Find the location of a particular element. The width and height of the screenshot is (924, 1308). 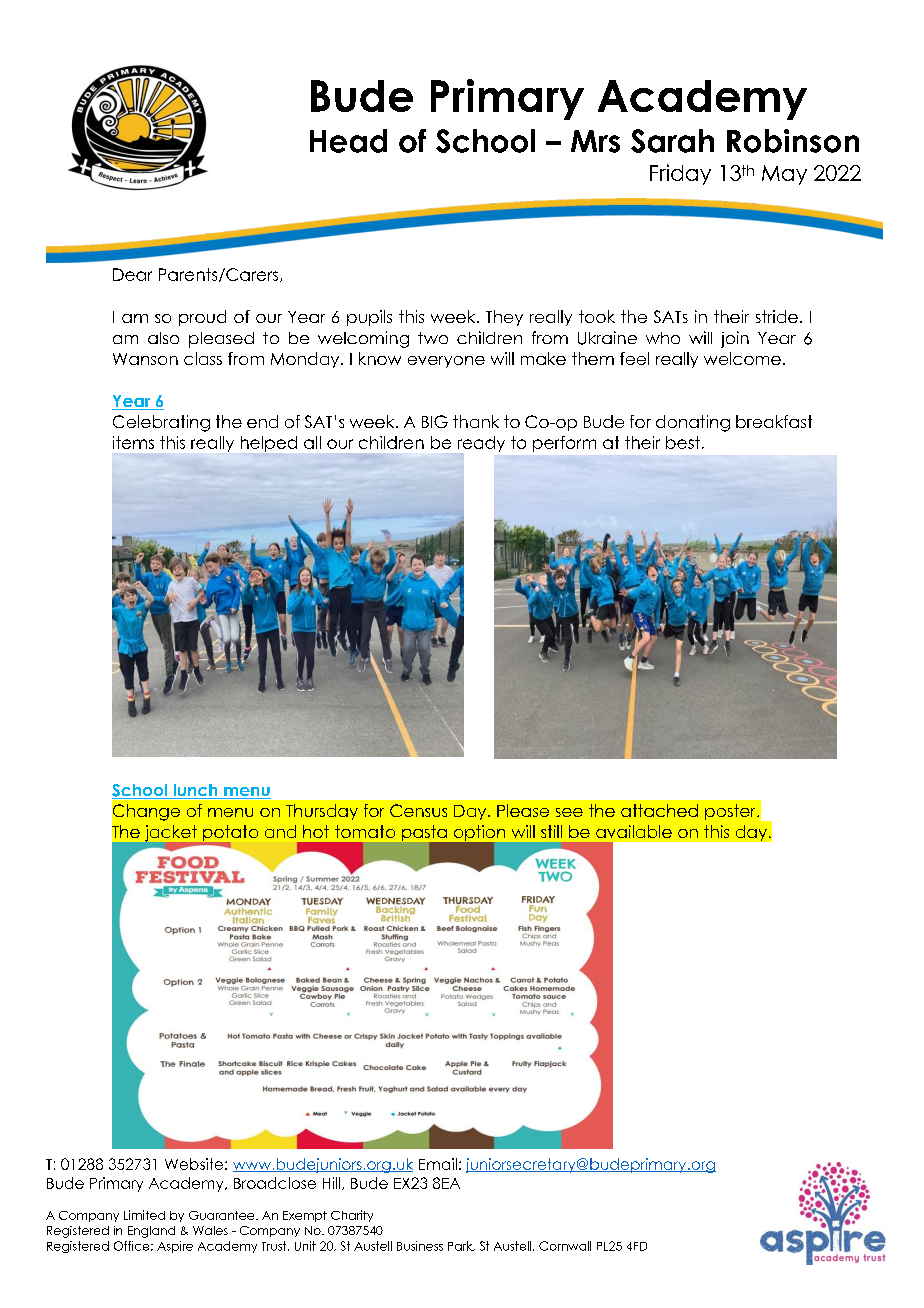

Park is located at coordinates (461, 1246).
